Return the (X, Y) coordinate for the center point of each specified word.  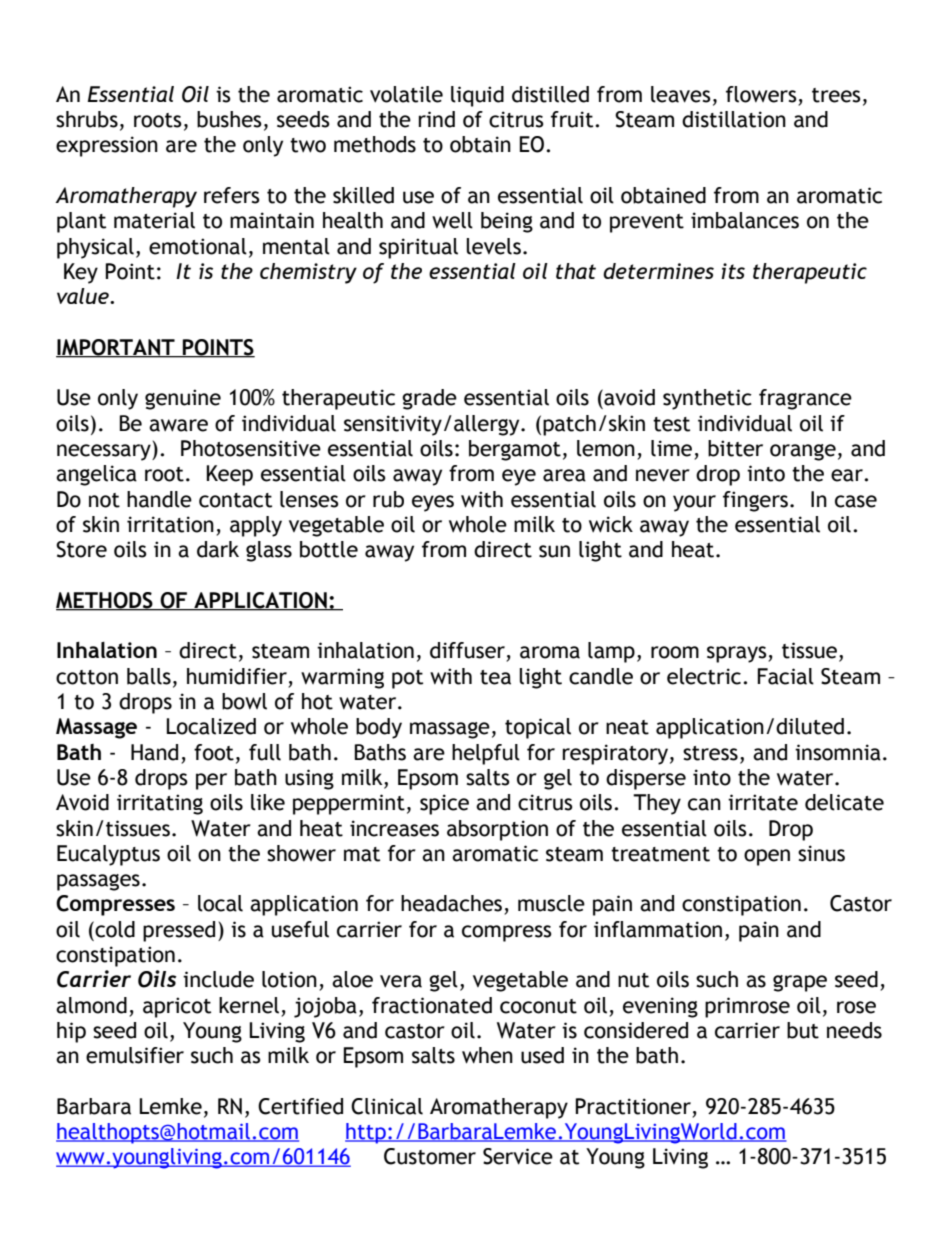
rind (436, 119)
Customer (430, 1156)
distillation (734, 119)
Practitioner (633, 1106)
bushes (229, 119)
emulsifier (135, 1055)
